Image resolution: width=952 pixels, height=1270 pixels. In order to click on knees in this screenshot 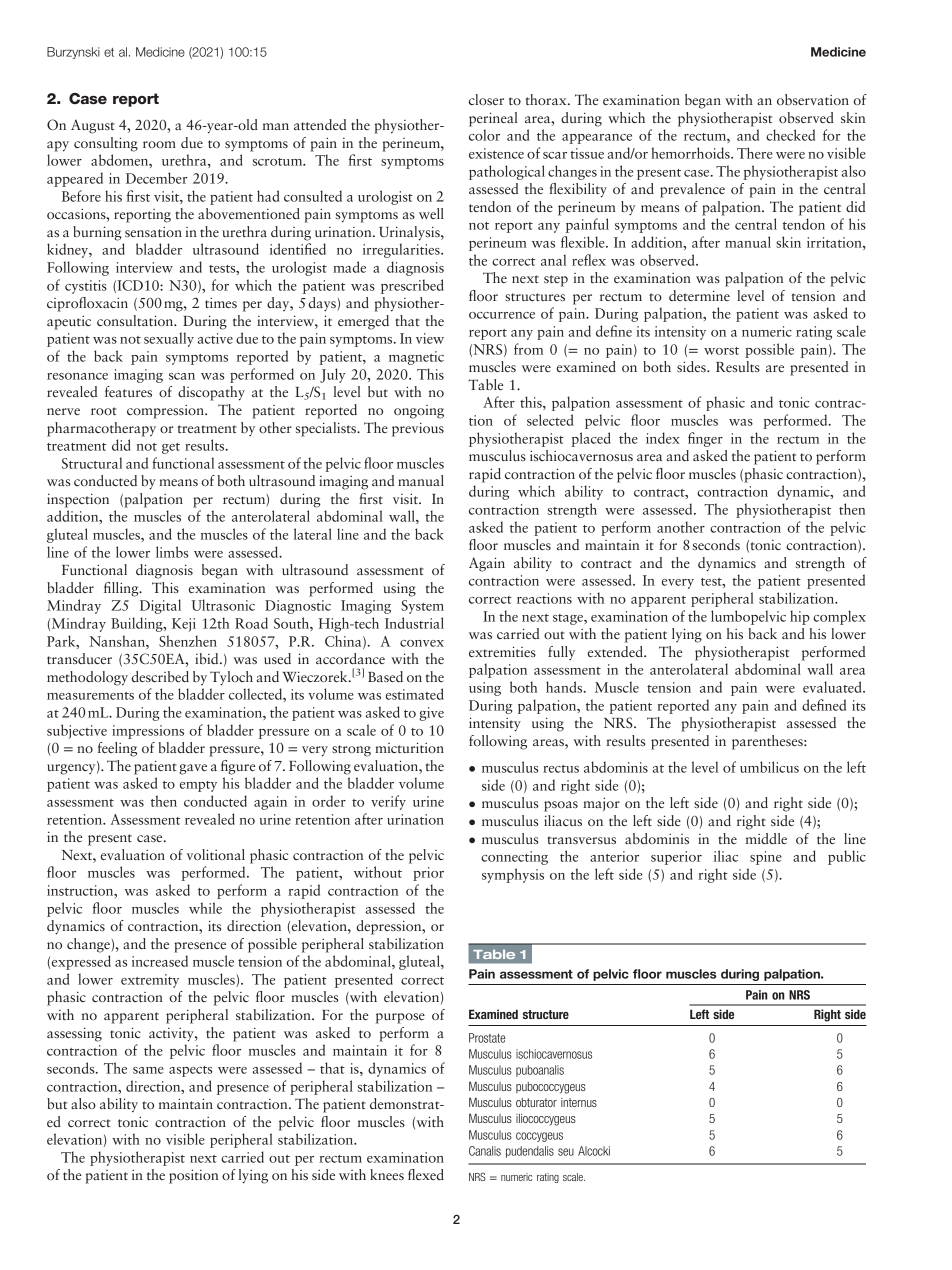, I will do `click(387, 1174)`.
